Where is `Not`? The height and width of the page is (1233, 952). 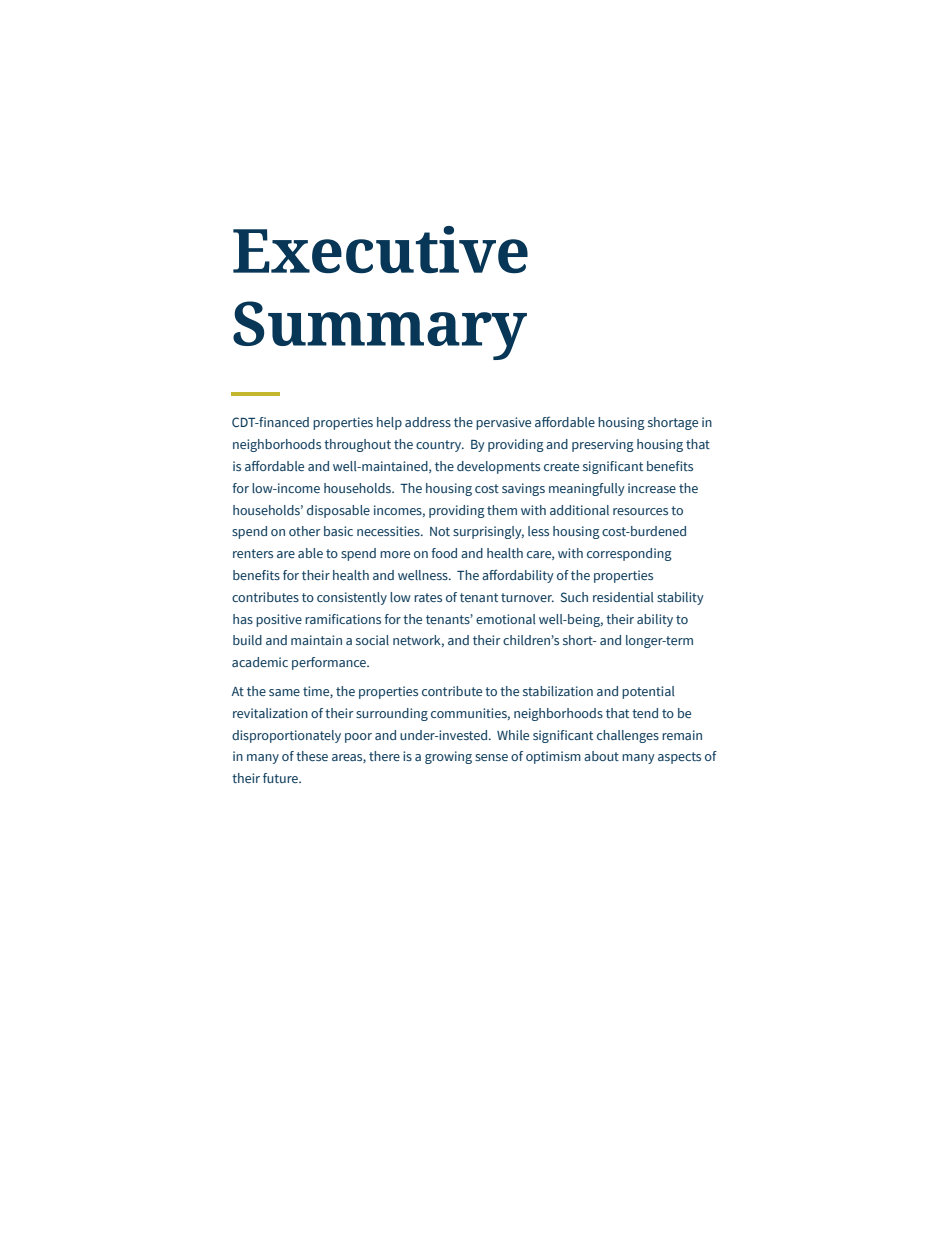
Not is located at coordinates (440, 531).
